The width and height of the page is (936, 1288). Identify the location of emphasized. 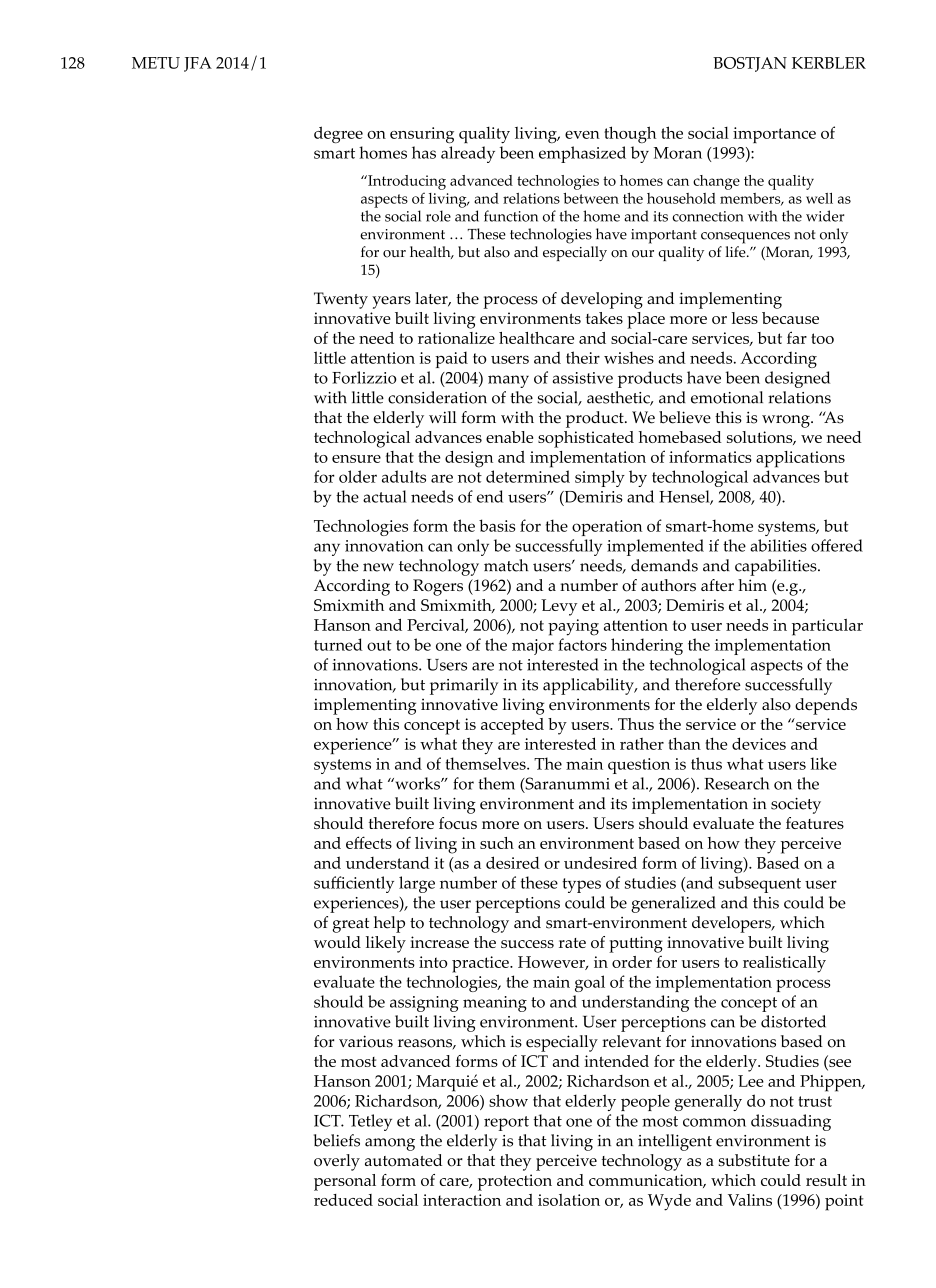
(582, 154).
